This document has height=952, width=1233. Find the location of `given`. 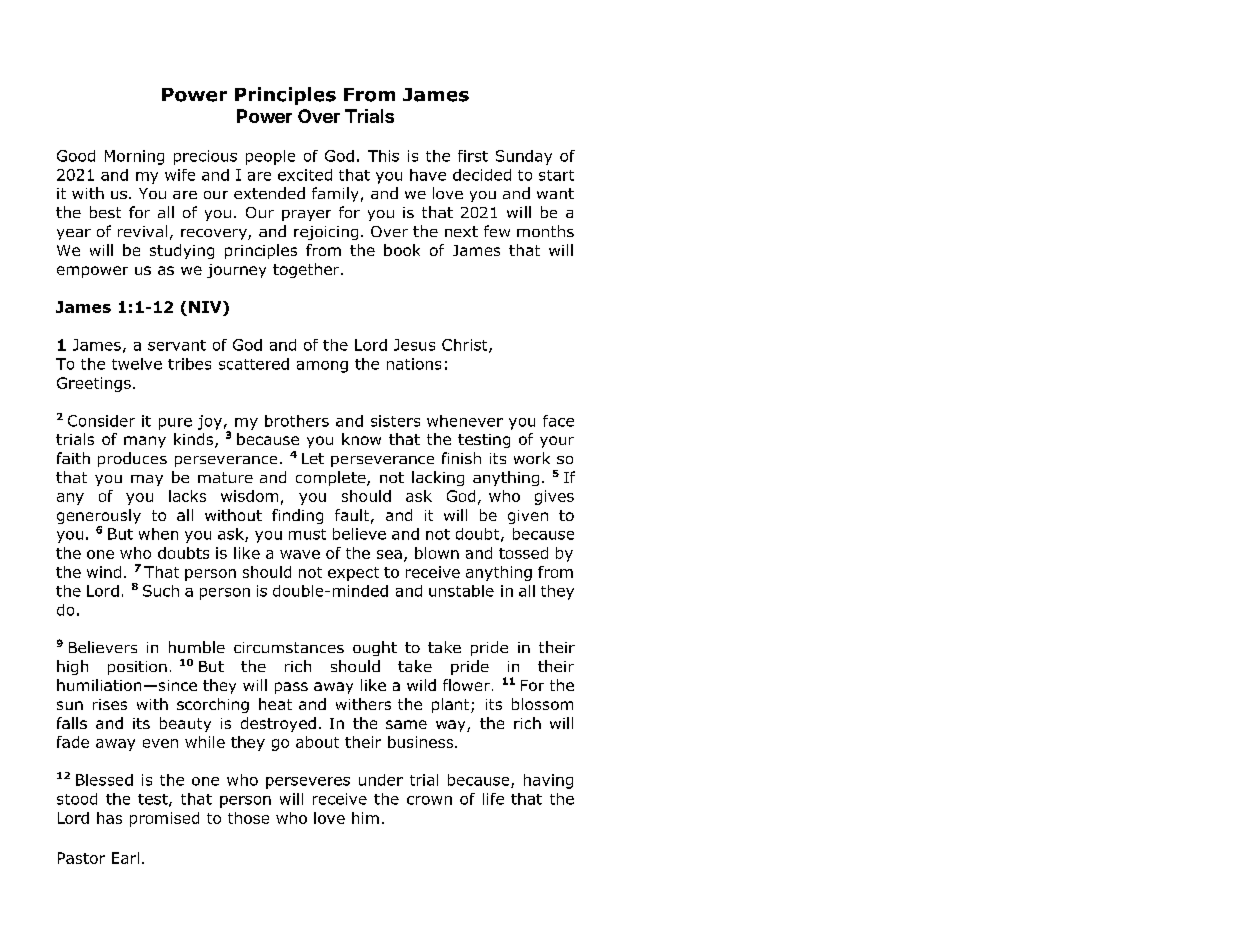

given is located at coordinates (528, 517).
